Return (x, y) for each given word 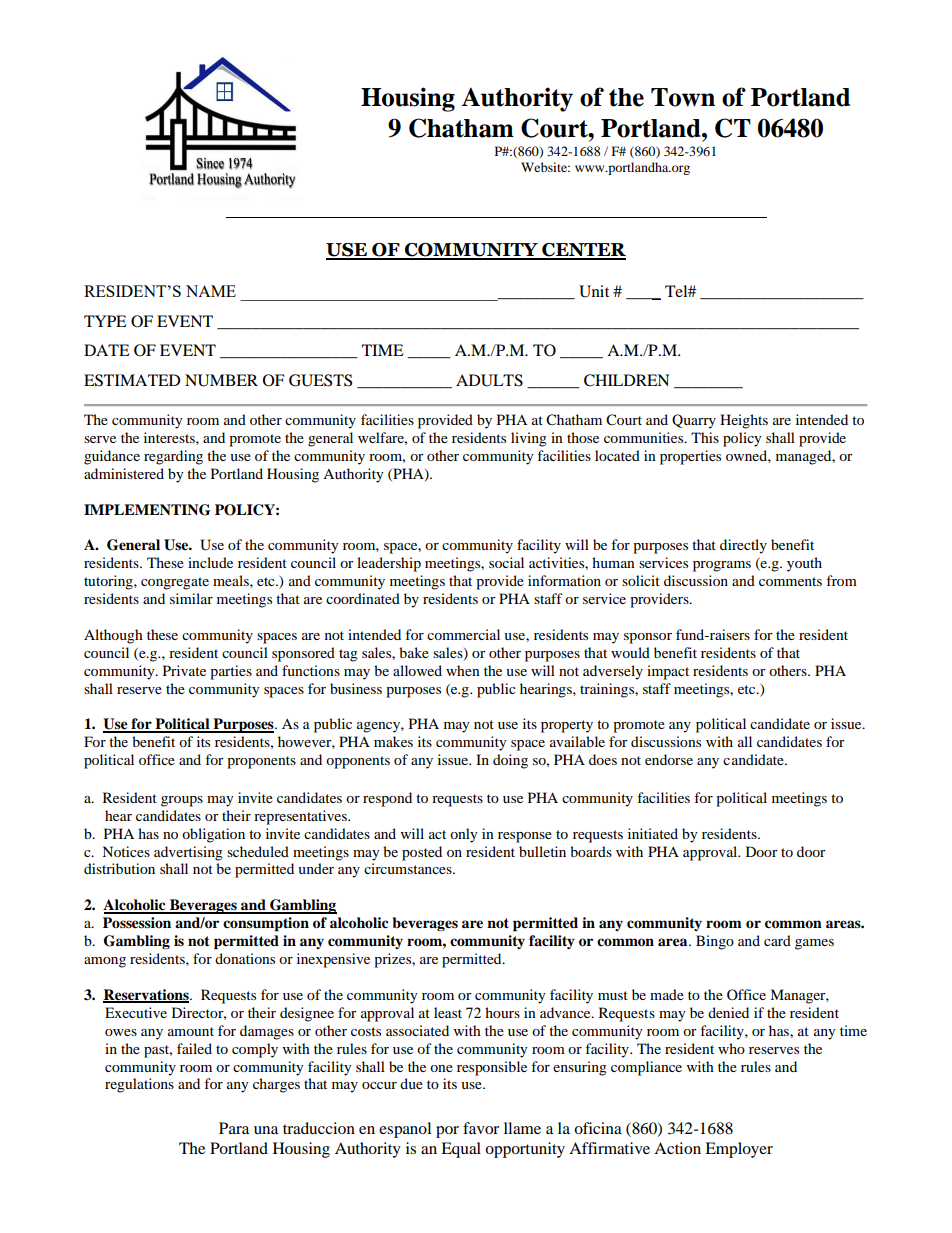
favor (481, 1128)
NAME (211, 291)
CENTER (583, 251)
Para (234, 1128)
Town (683, 97)
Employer (739, 1150)
